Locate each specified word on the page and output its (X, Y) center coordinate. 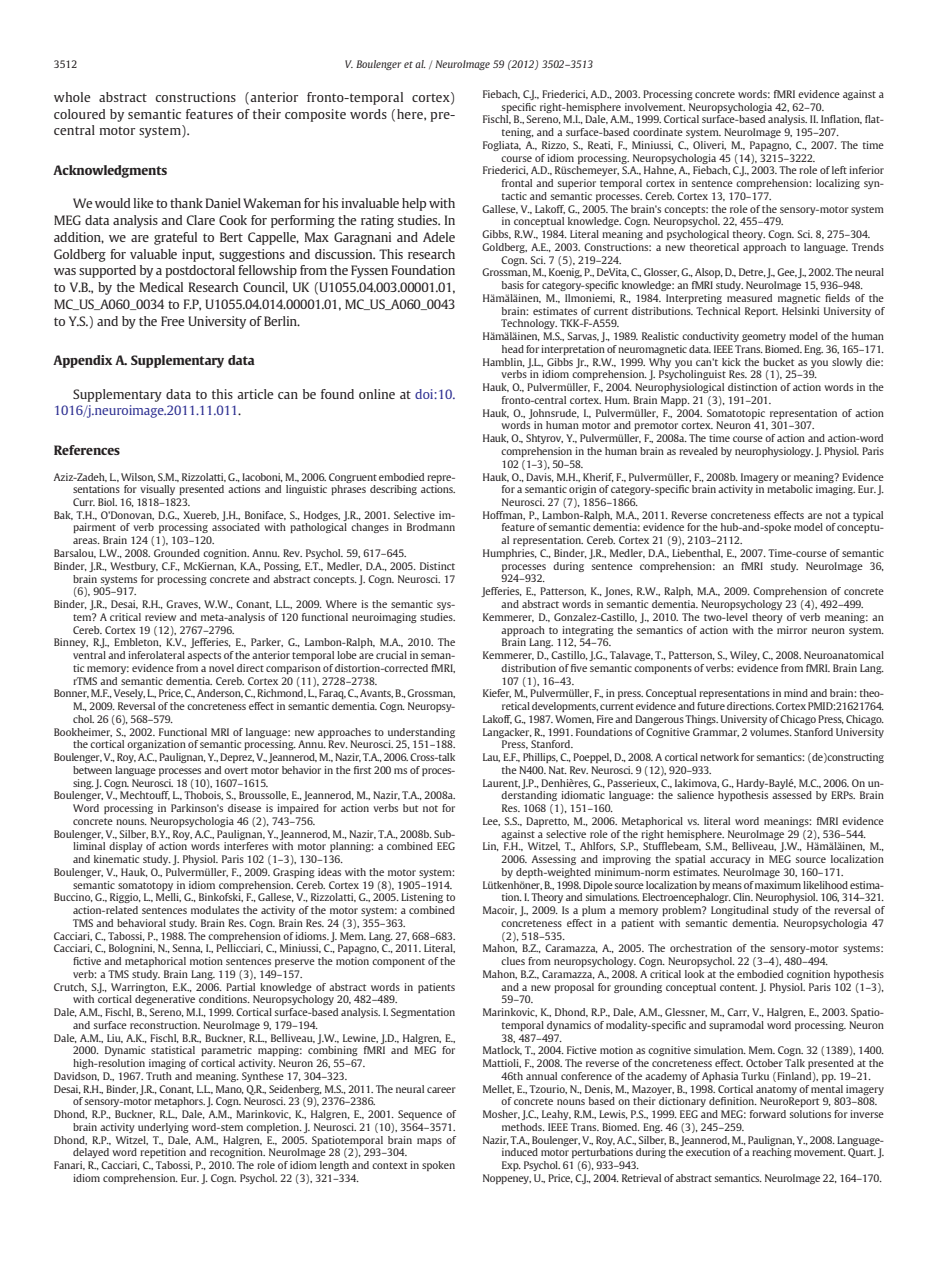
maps (429, 1142)
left (839, 170)
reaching (772, 1153)
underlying (163, 1128)
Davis (540, 477)
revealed (698, 451)
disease (244, 808)
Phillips (540, 758)
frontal (517, 183)
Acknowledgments (110, 171)
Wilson (138, 477)
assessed (792, 795)
